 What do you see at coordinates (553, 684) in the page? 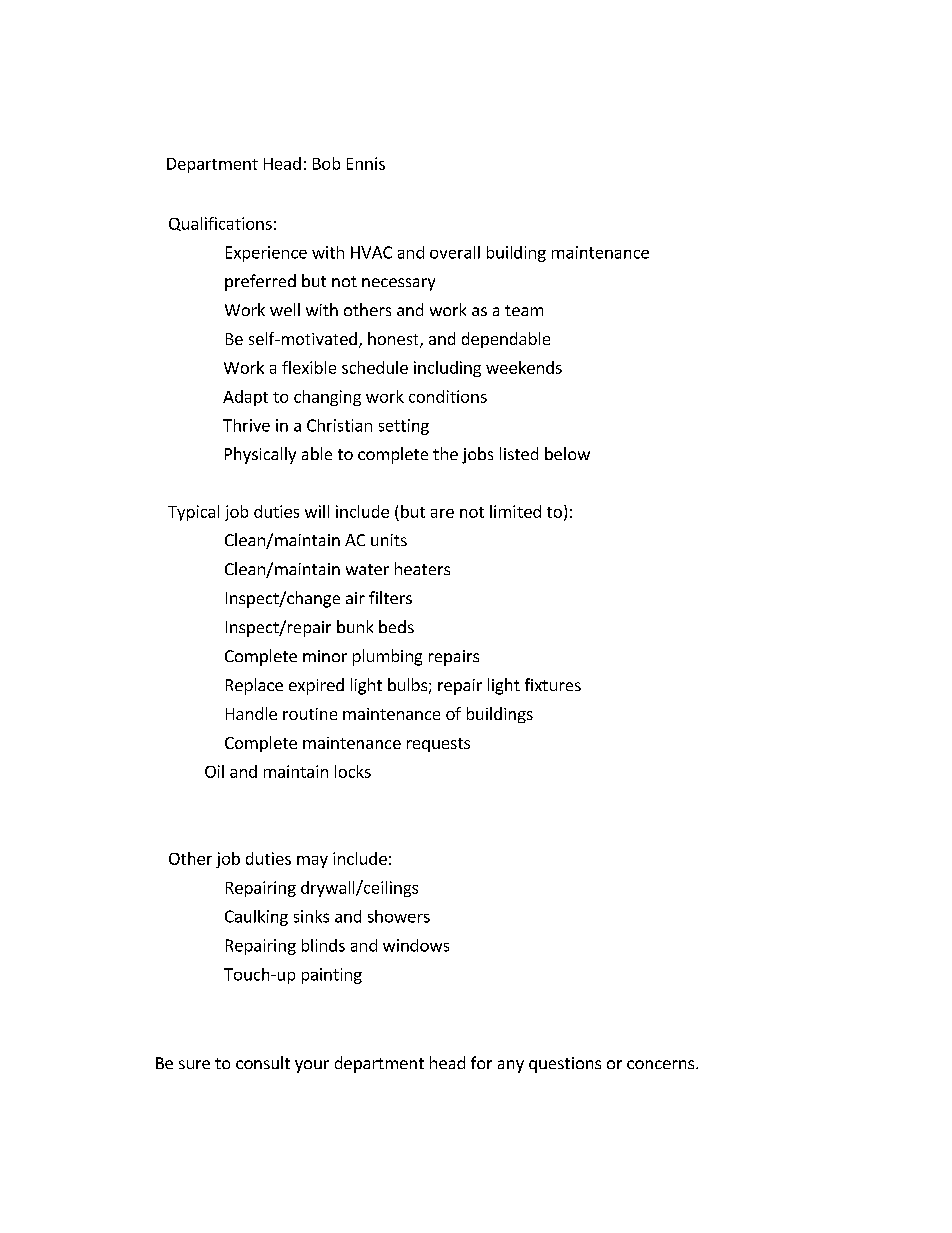
I see `fixtures` at bounding box center [553, 684].
